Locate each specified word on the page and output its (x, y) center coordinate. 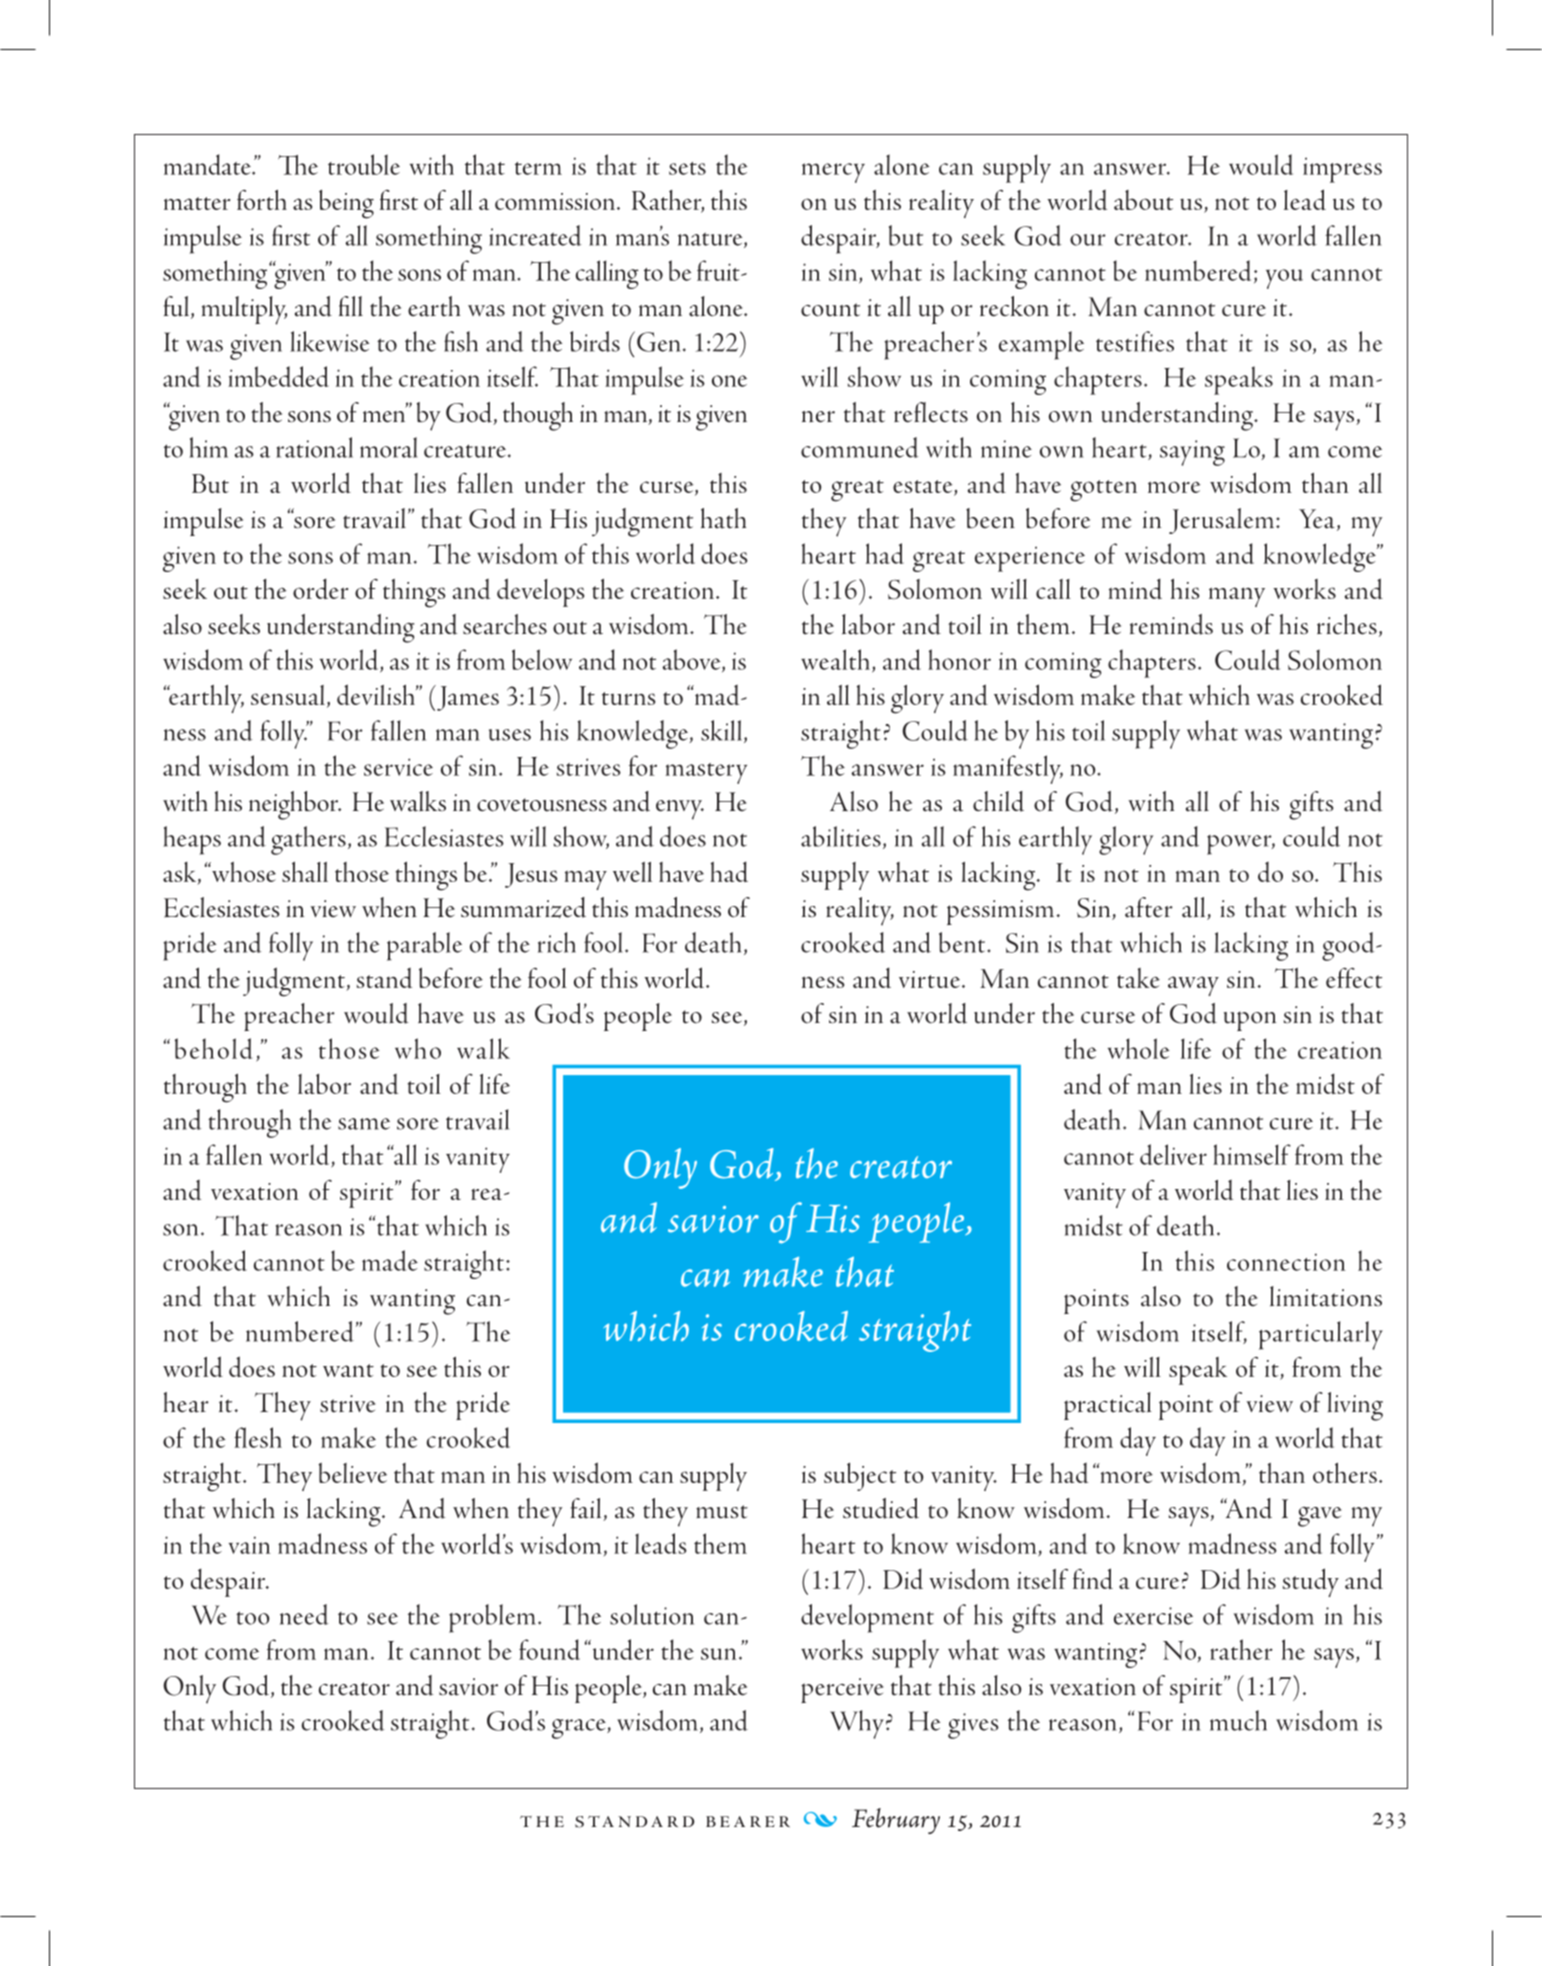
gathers (308, 840)
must (722, 1512)
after (1149, 907)
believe (352, 1473)
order (320, 588)
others (1345, 1473)
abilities (841, 836)
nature (711, 240)
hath (723, 518)
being (346, 204)
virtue (929, 979)
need (304, 1614)
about (1143, 200)
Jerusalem (1223, 521)
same (364, 1124)
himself (1252, 1154)
